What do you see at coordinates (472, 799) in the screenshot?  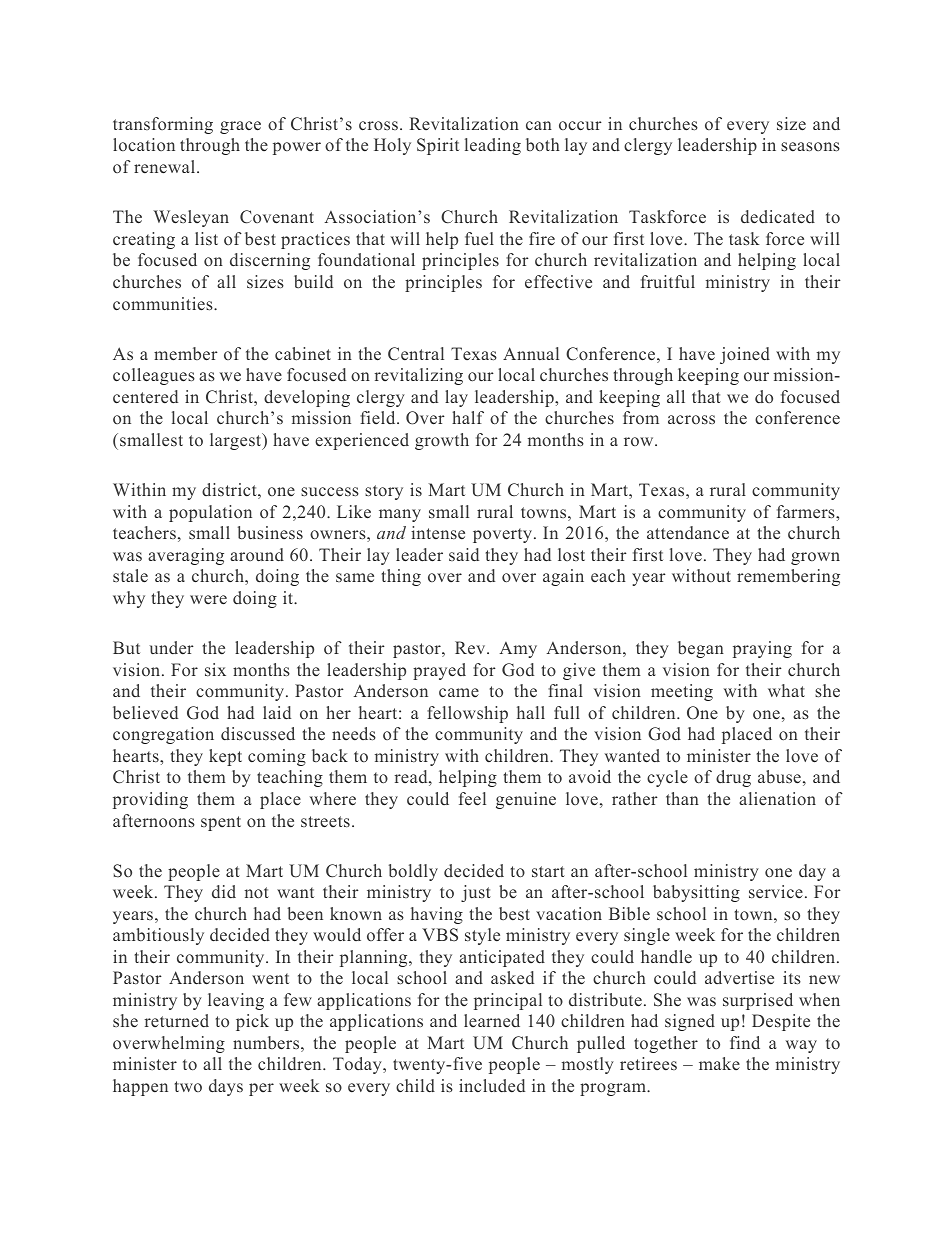 I see `feel` at bounding box center [472, 799].
